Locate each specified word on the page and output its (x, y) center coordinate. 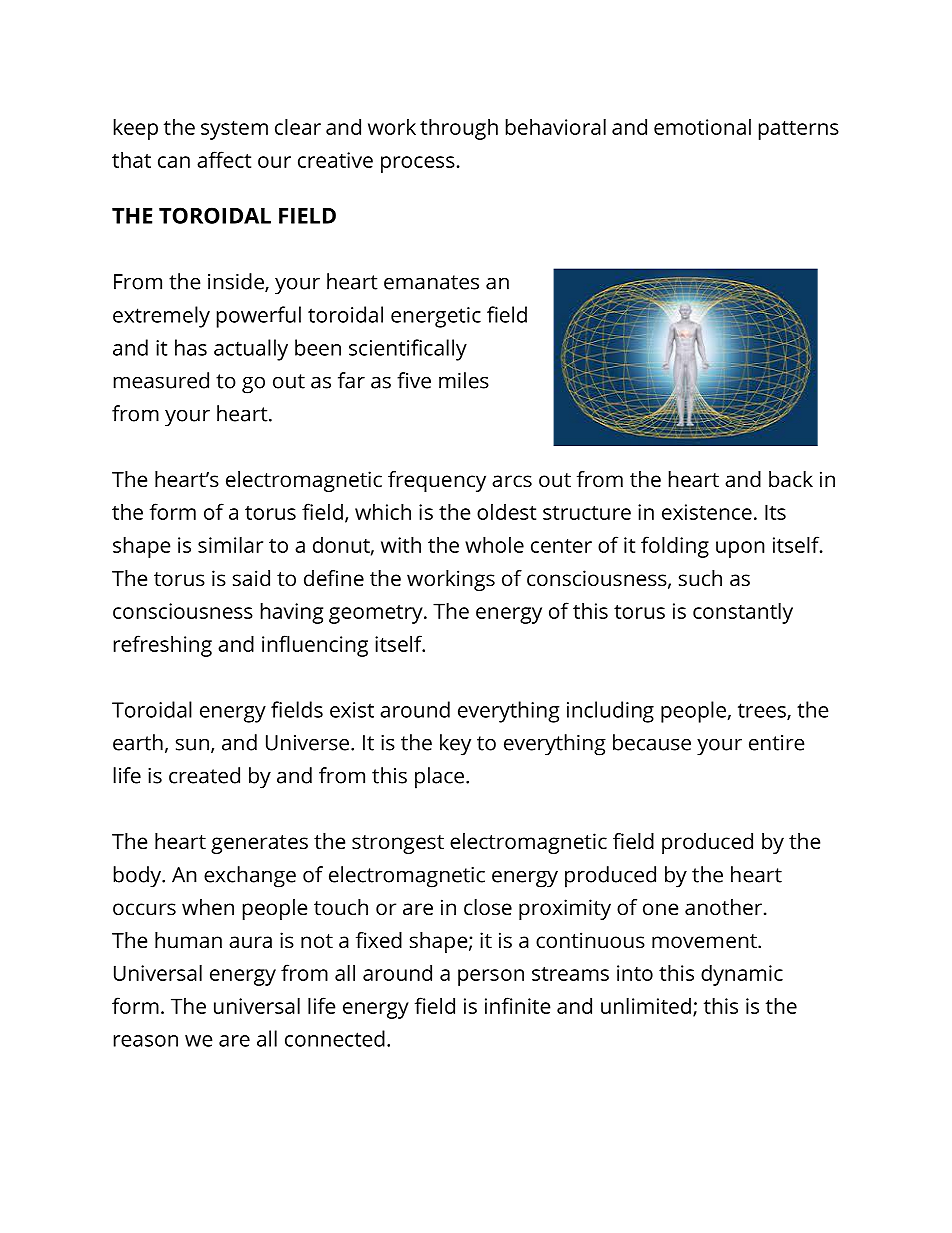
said (251, 578)
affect (224, 159)
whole (494, 544)
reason (146, 1041)
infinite (517, 1005)
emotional (702, 126)
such (700, 578)
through (459, 129)
